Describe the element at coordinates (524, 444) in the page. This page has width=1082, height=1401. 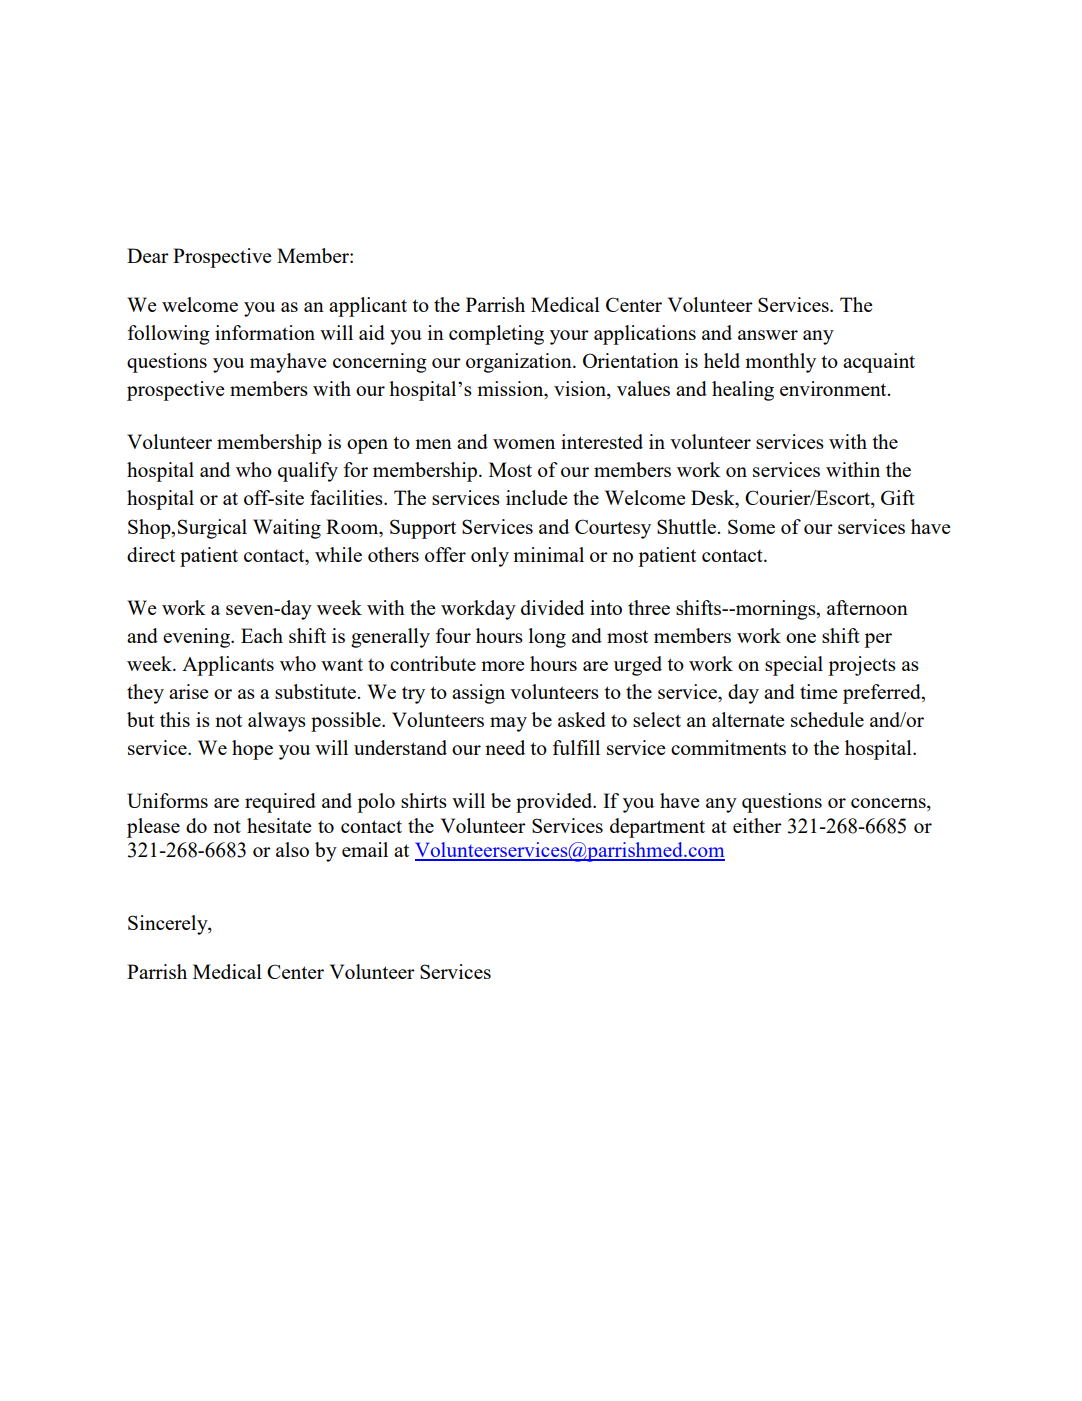
I see `women` at that location.
